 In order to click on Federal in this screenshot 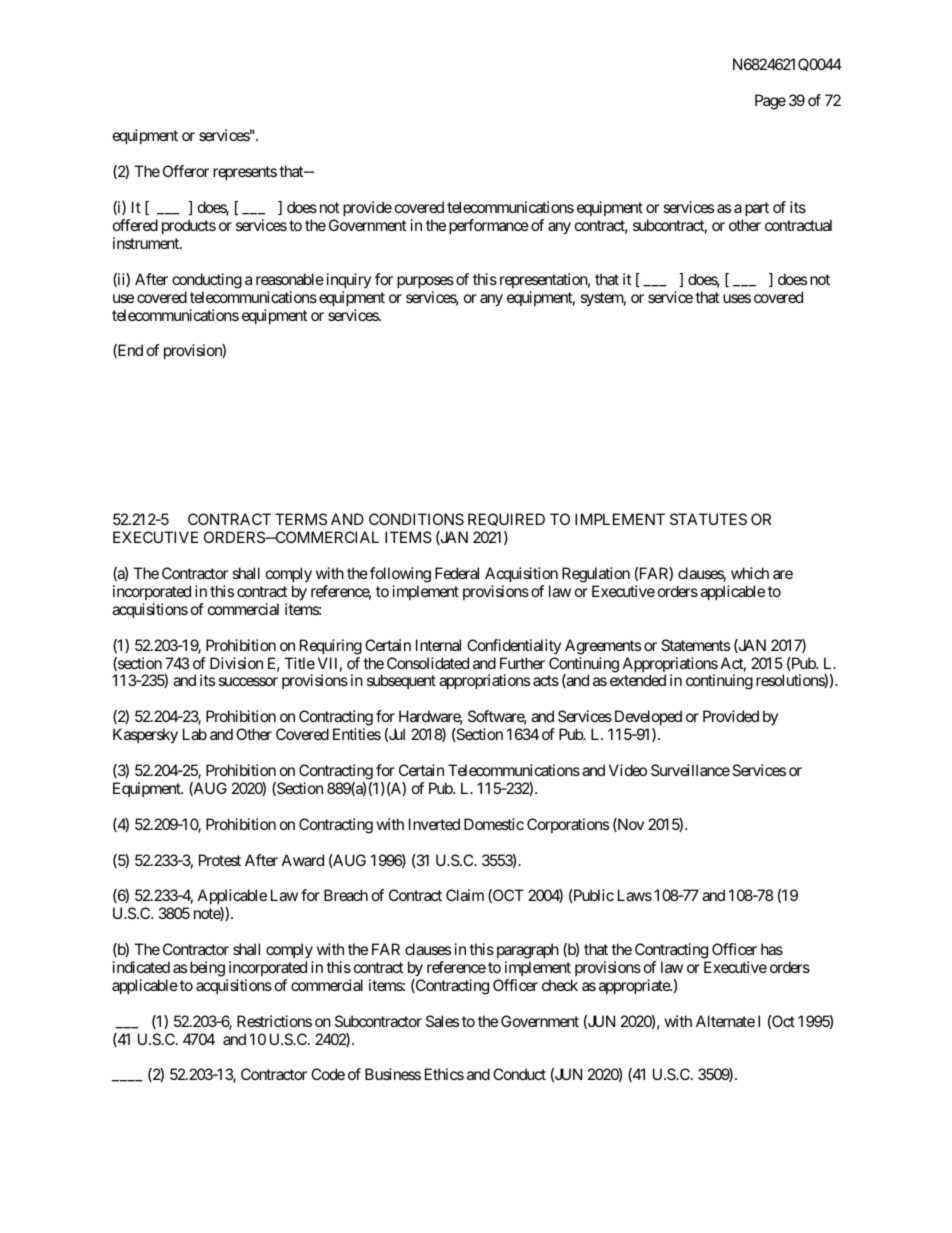, I will do `click(457, 573)`.
